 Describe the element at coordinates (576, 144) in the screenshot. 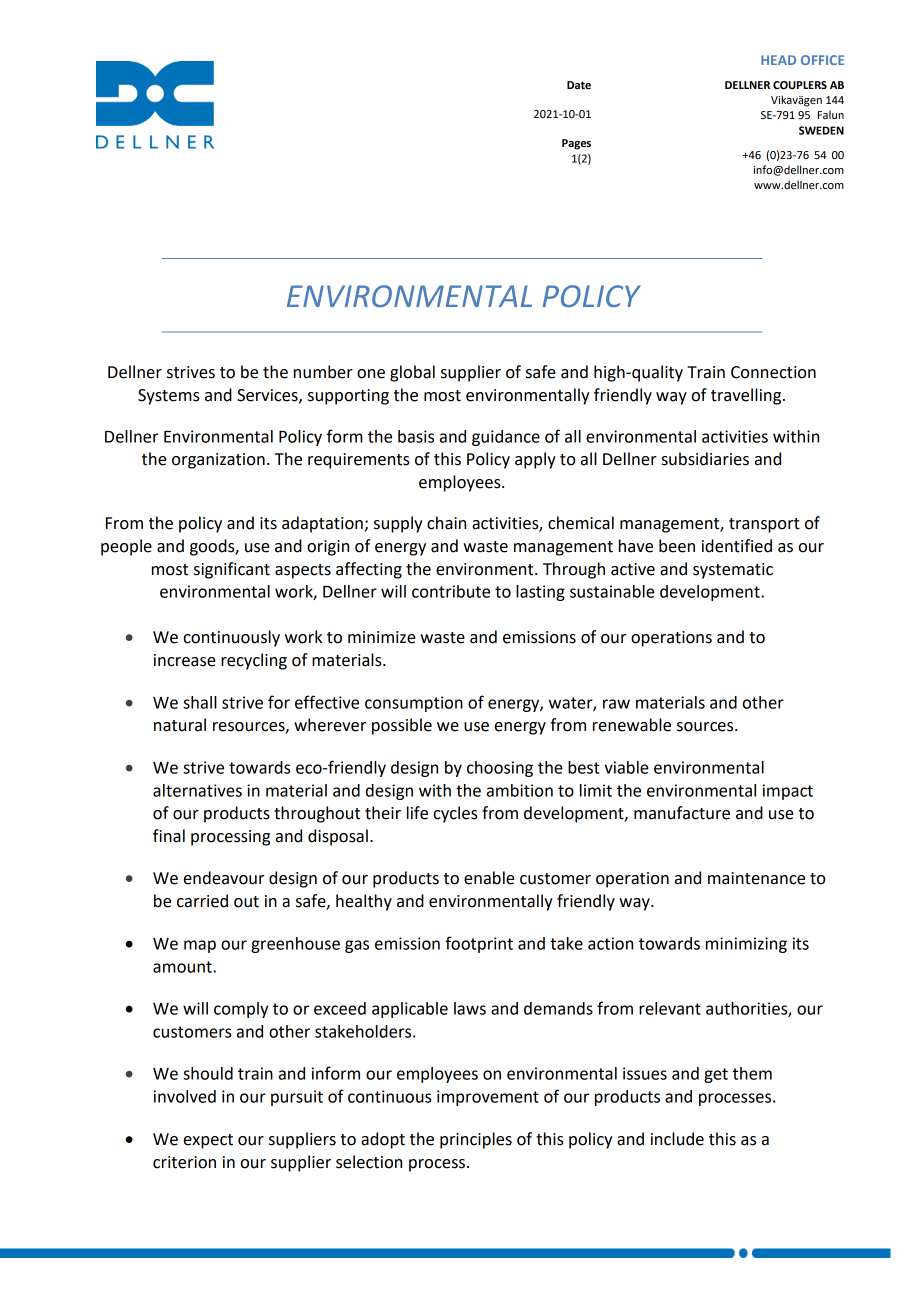

I see `Pages` at that location.
